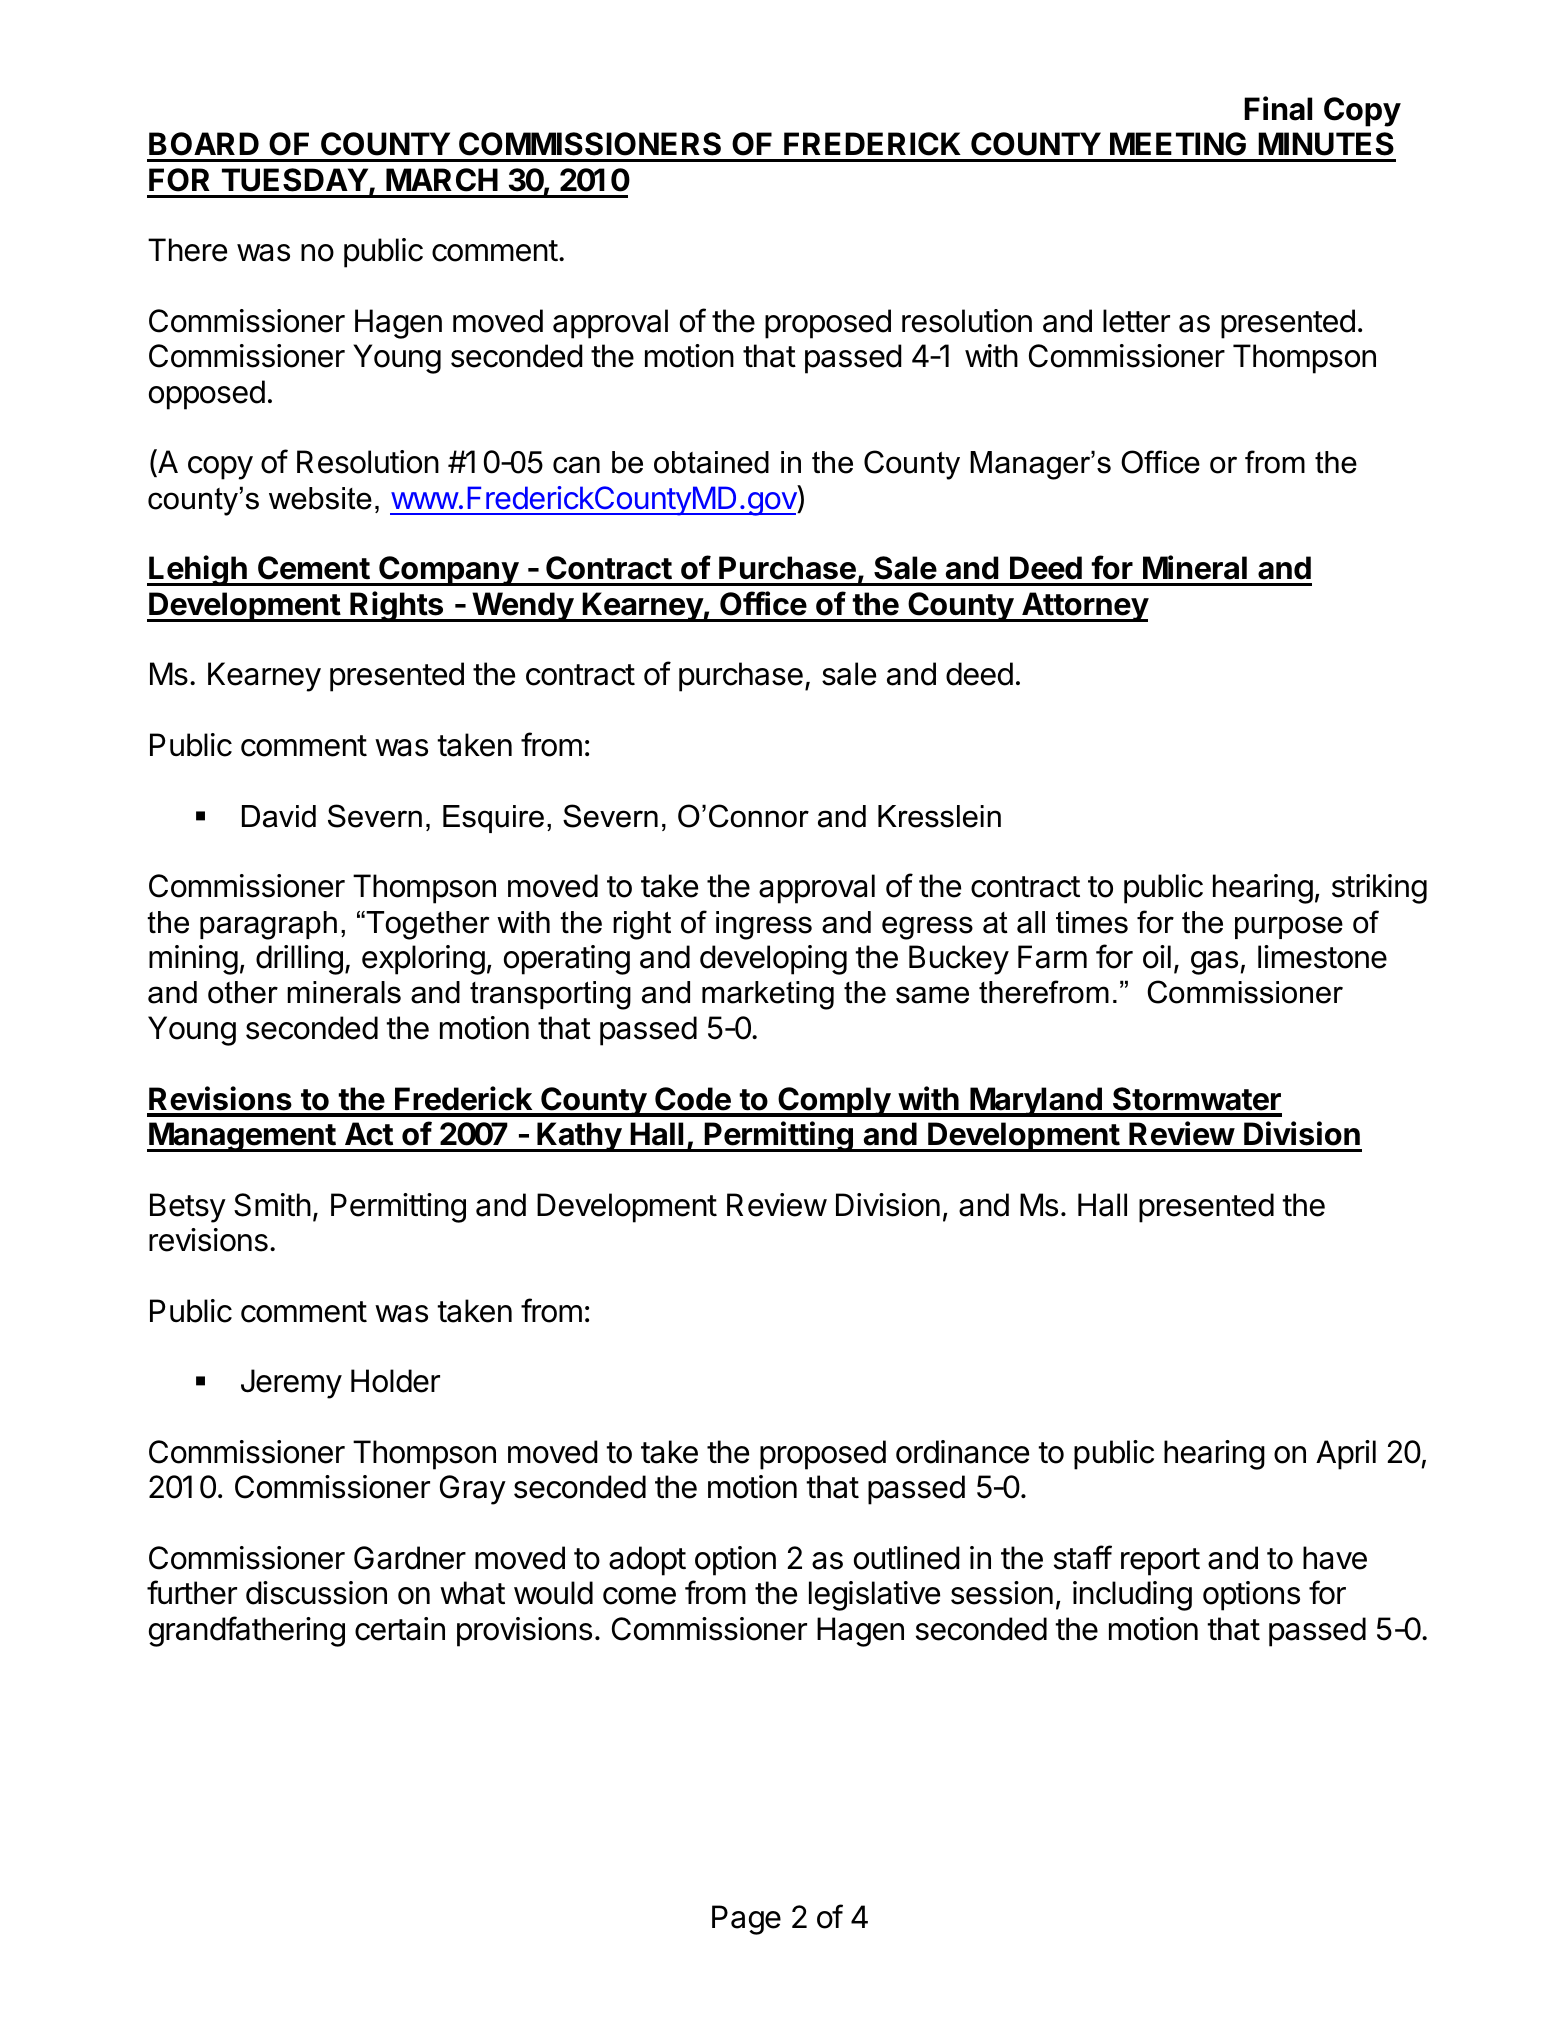  Describe the element at coordinates (1214, 963) in the screenshot. I see `gas` at that location.
